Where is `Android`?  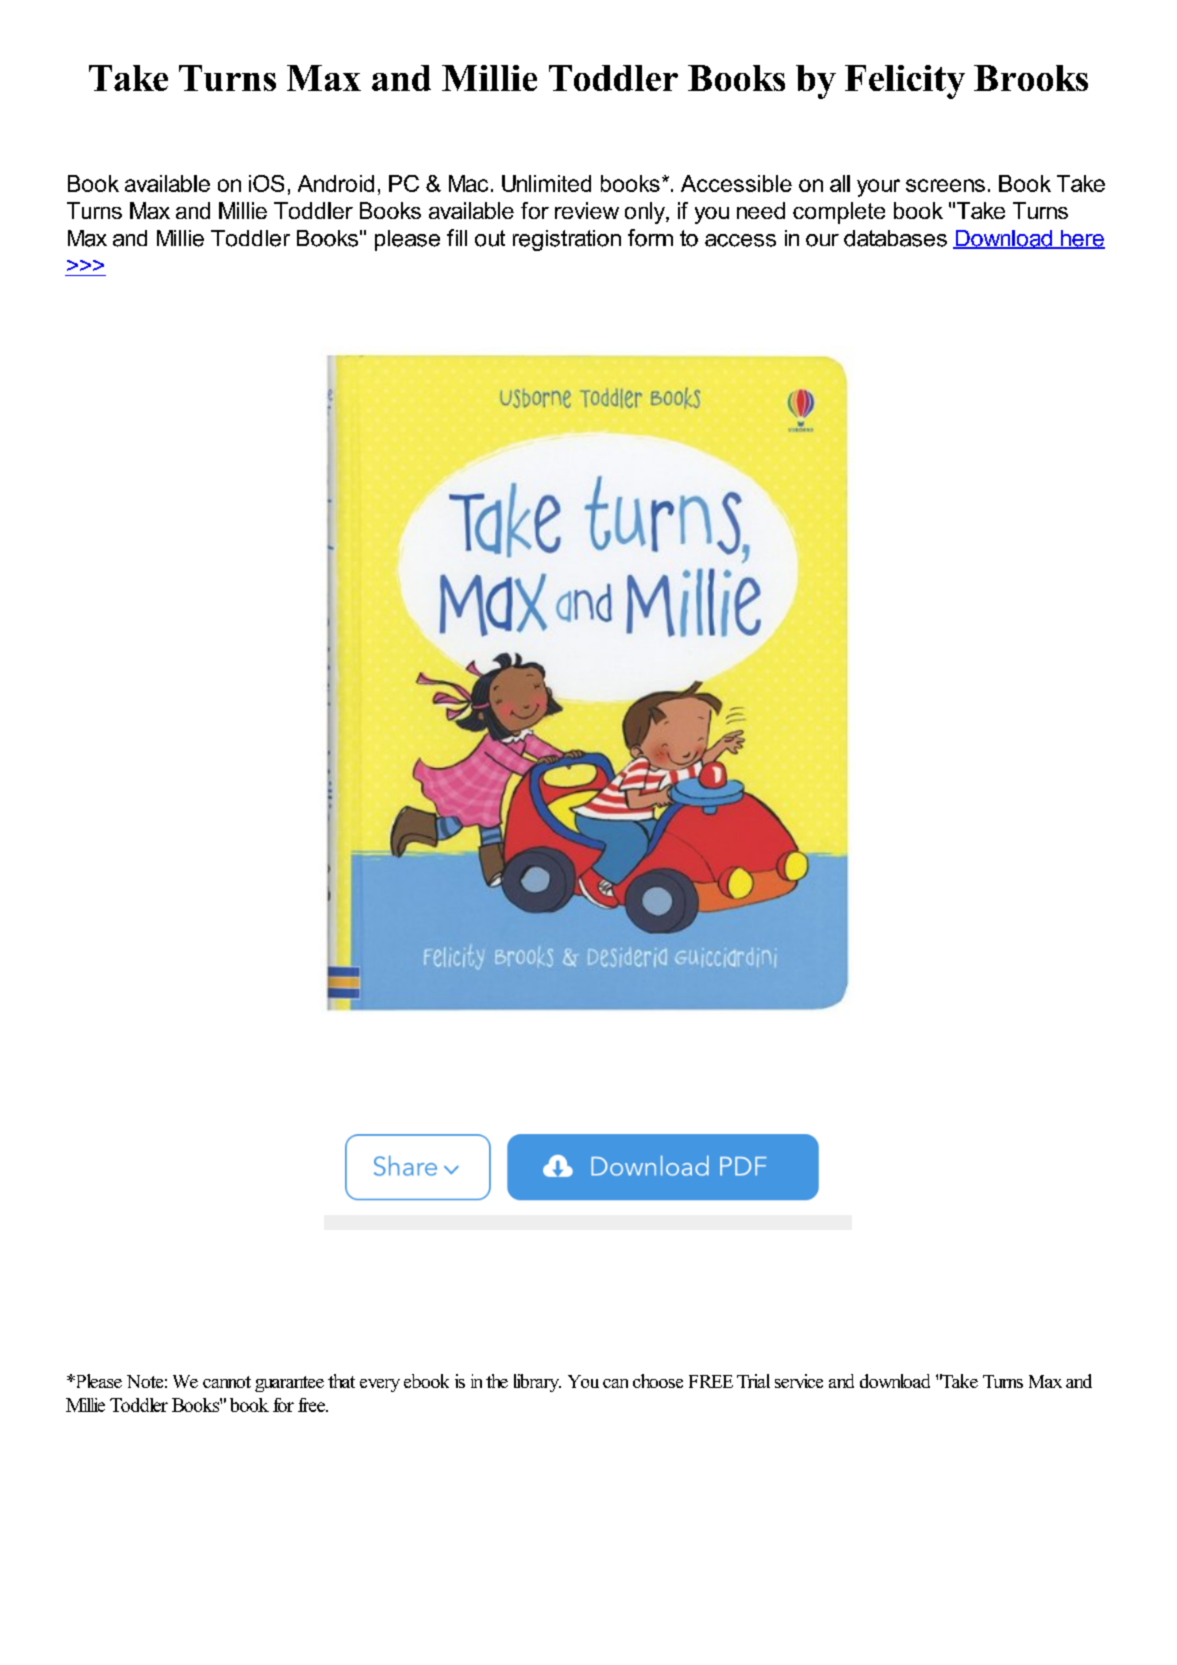 Android is located at coordinates (336, 183).
